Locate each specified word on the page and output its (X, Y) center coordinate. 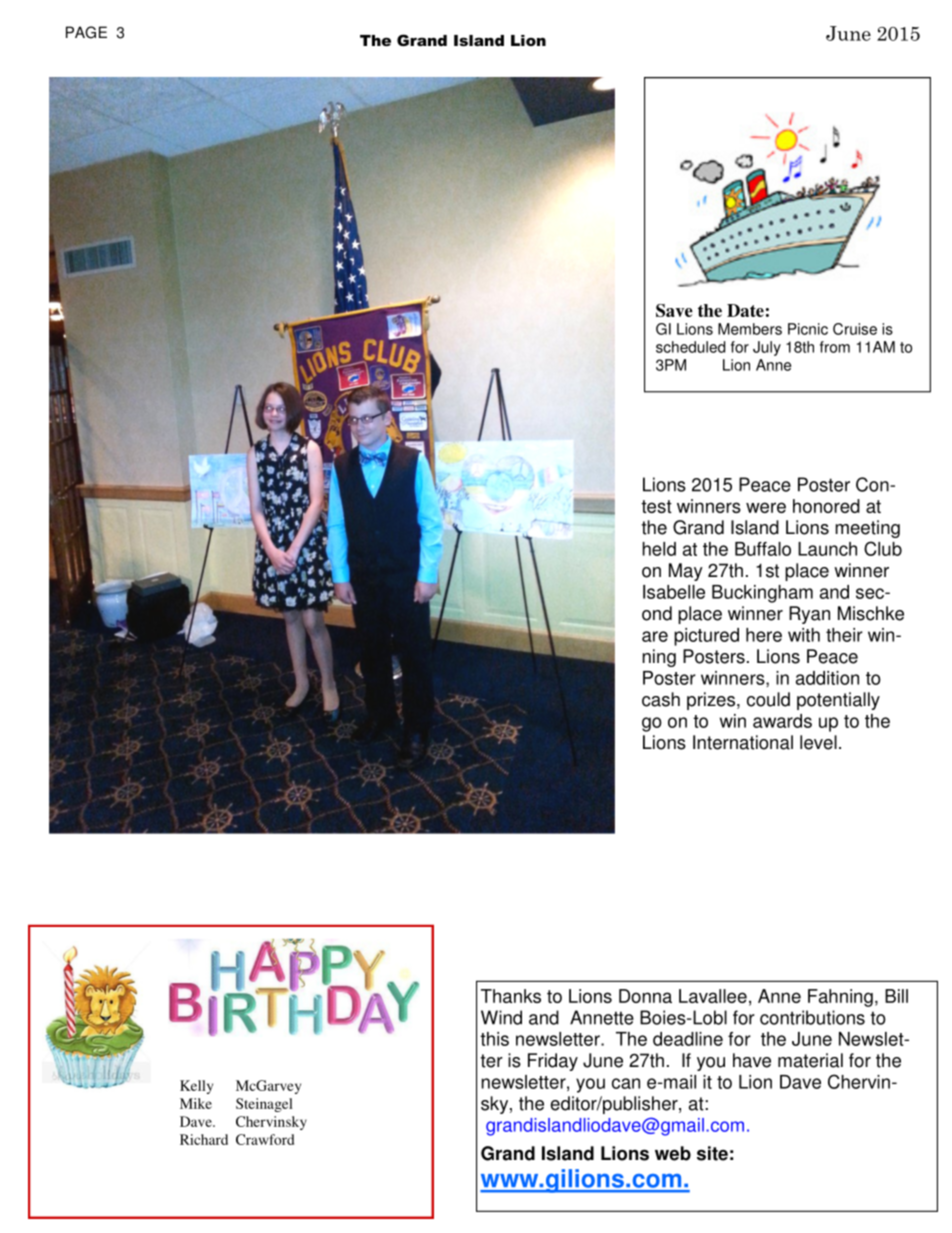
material (810, 1060)
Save (674, 310)
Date (745, 310)
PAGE (86, 32)
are (655, 636)
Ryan (809, 615)
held (659, 549)
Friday (553, 1062)
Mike (196, 1103)
